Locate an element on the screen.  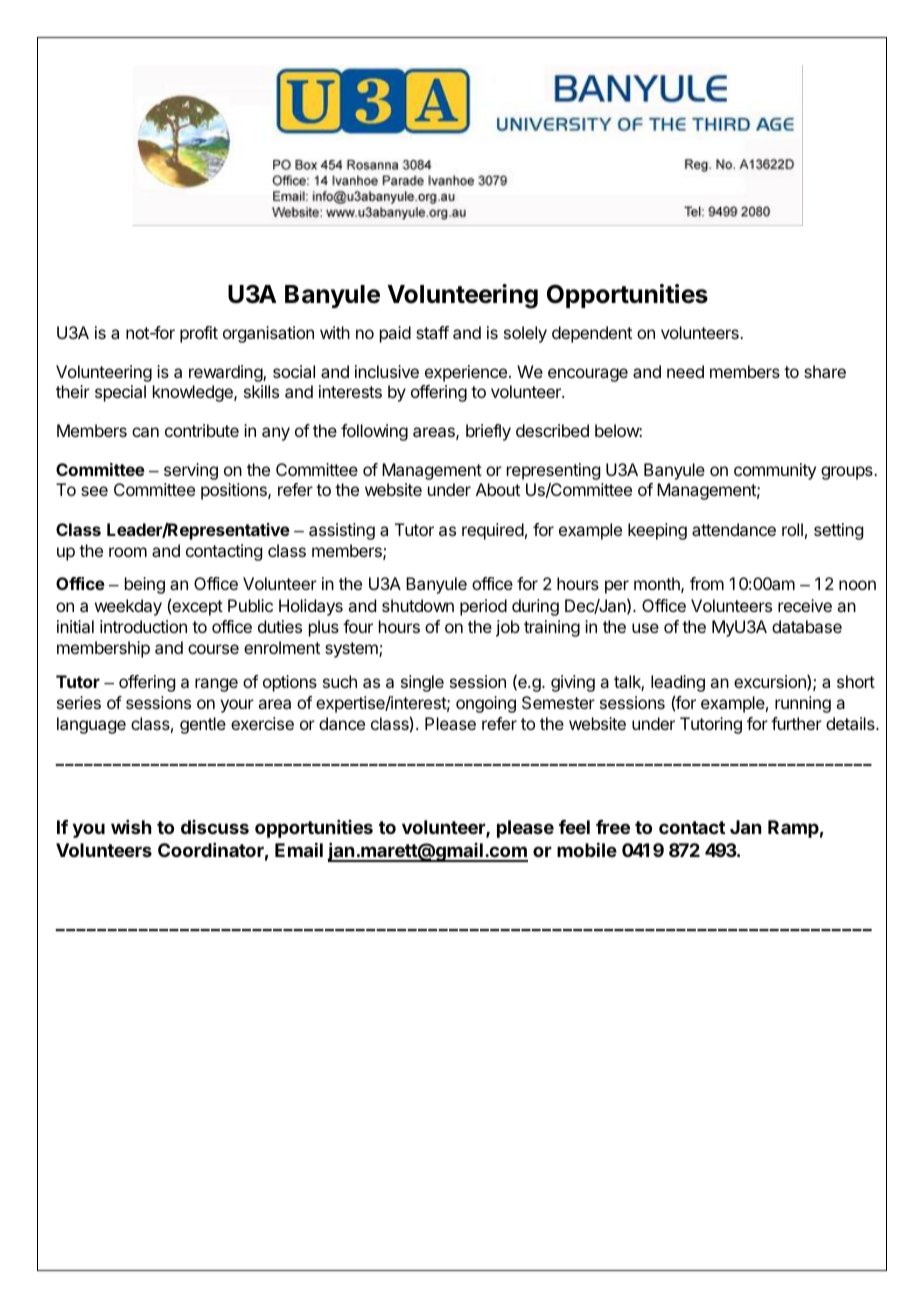
profit is located at coordinates (199, 334).
